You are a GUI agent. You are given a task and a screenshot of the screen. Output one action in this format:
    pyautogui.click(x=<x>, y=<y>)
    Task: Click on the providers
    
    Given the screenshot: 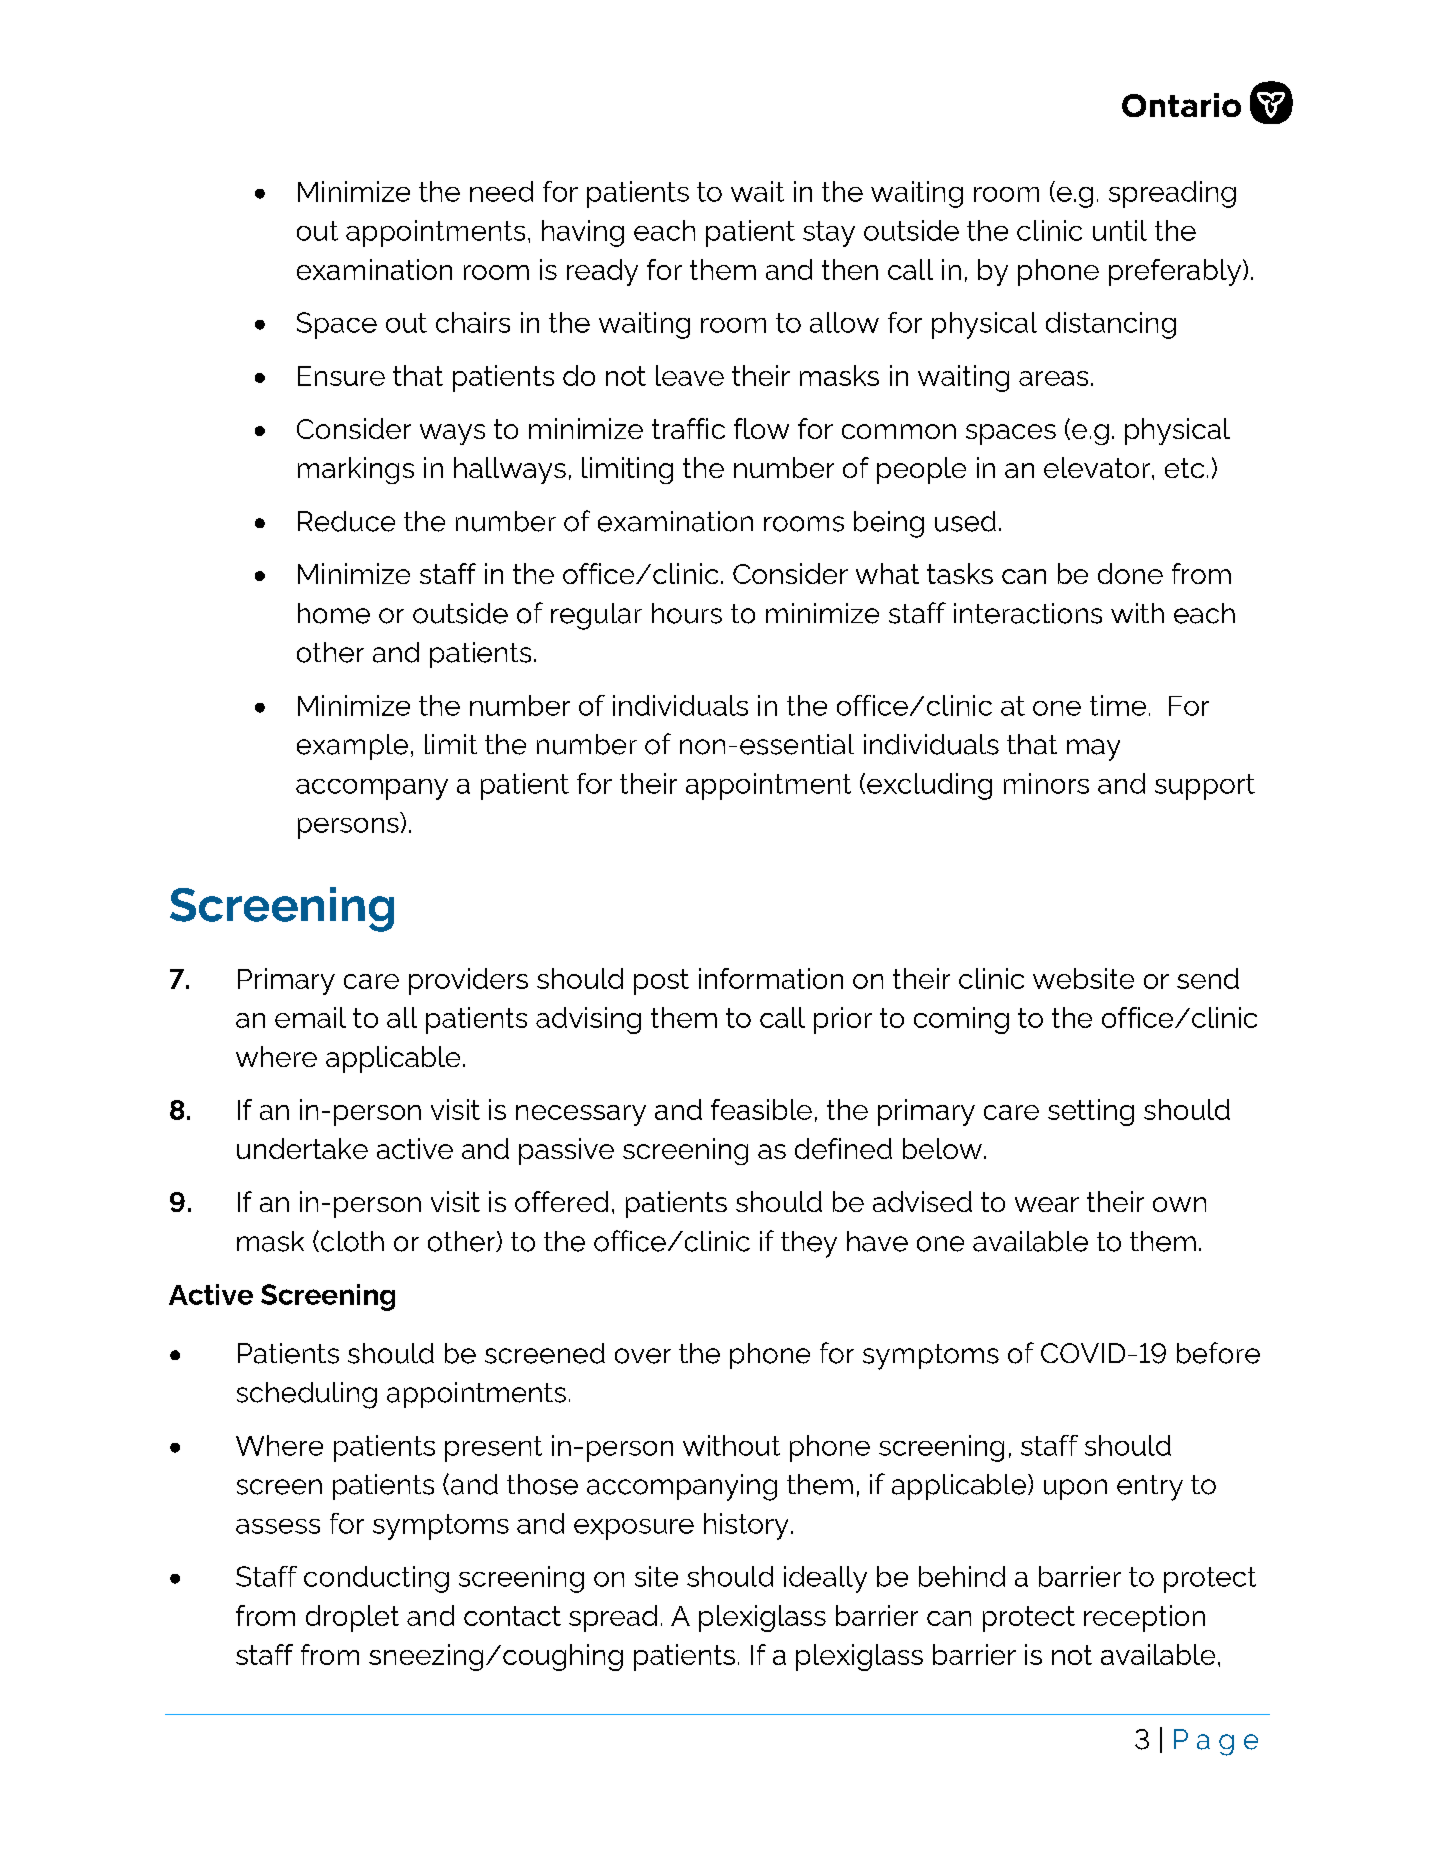 What is the action you would take?
    pyautogui.click(x=468, y=981)
